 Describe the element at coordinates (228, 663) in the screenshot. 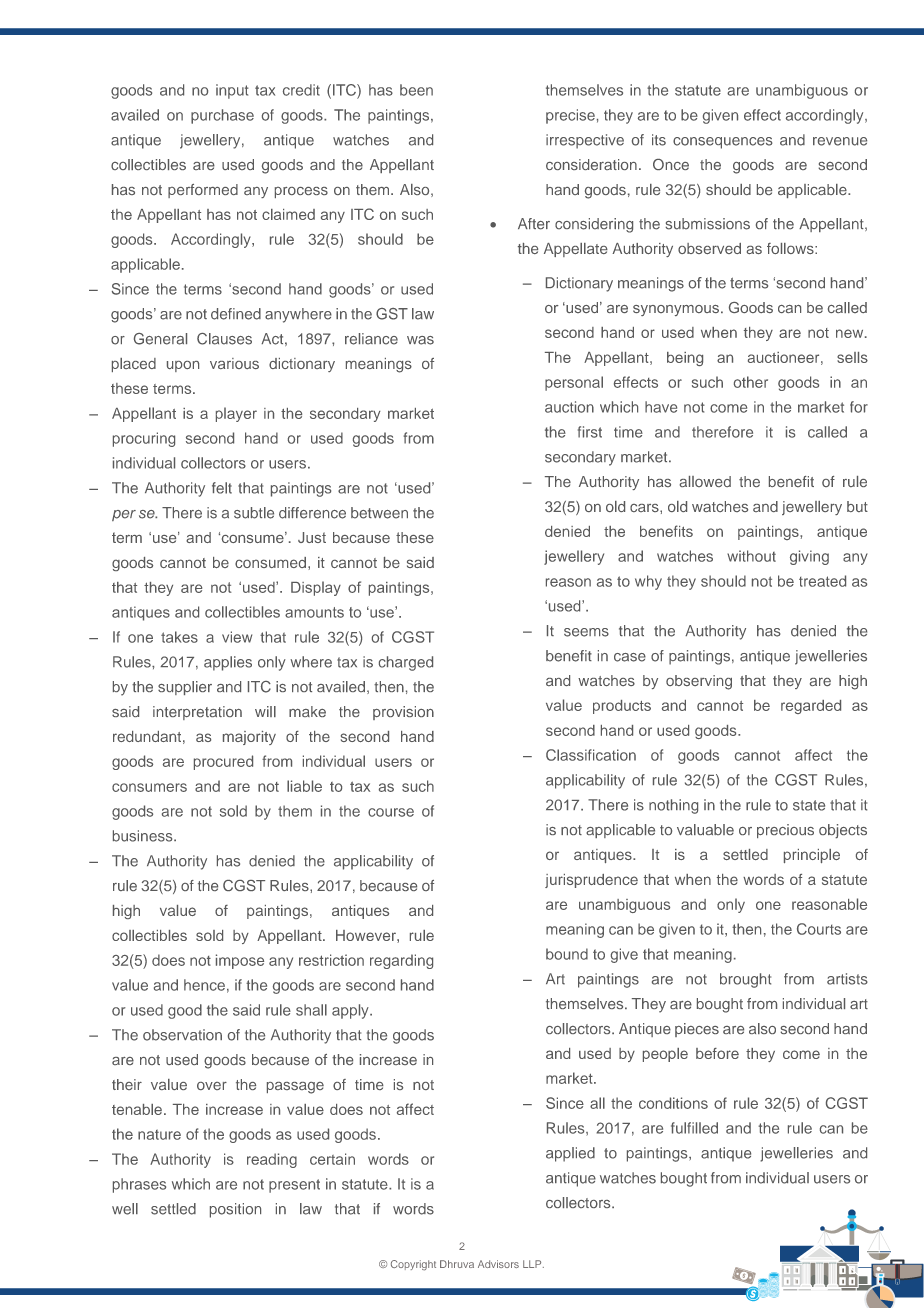

I see `applies` at that location.
